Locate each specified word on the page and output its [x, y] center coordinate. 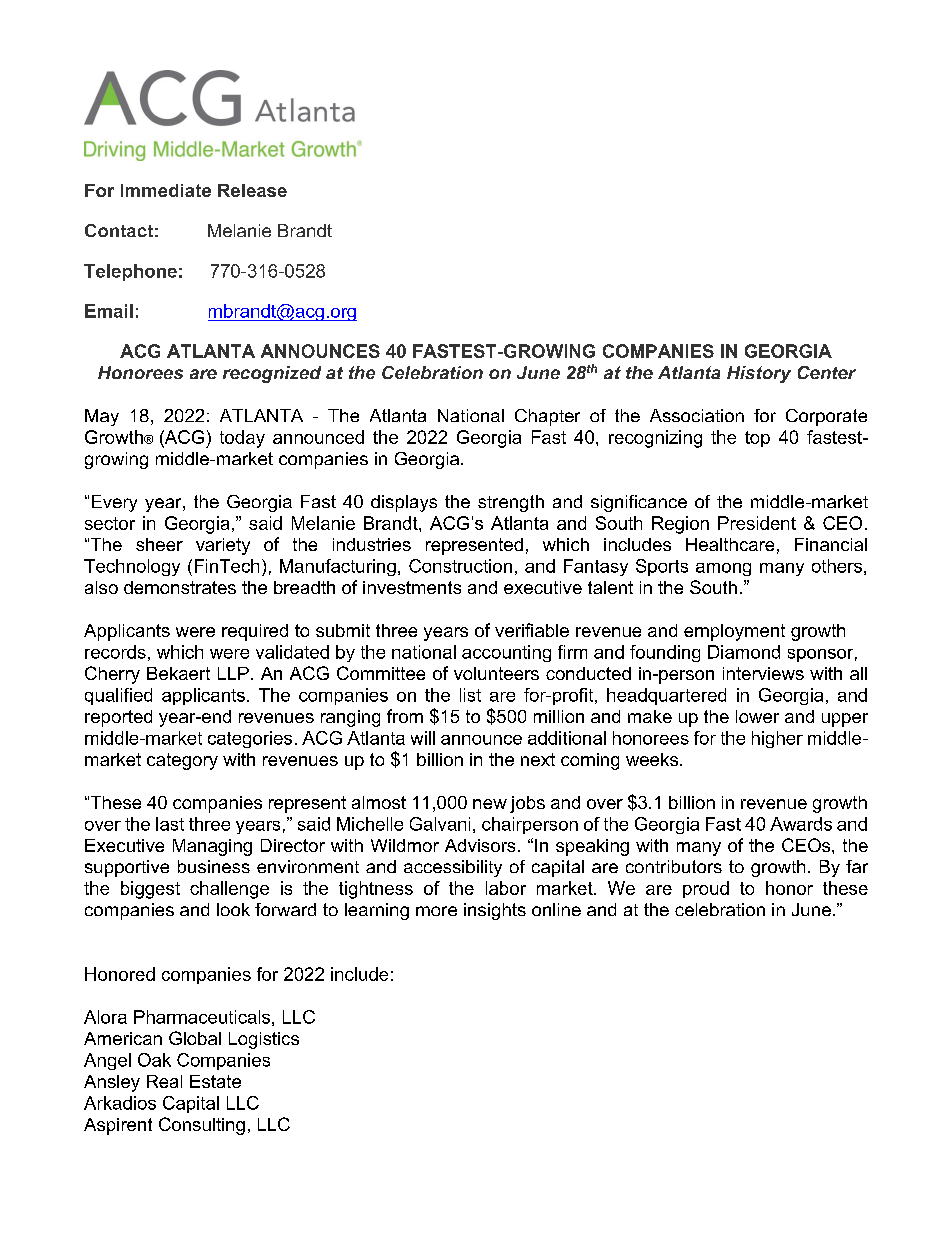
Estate [215, 1081]
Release [252, 190]
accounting [506, 653]
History [759, 374]
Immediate [166, 190]
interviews [763, 673]
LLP [233, 673]
